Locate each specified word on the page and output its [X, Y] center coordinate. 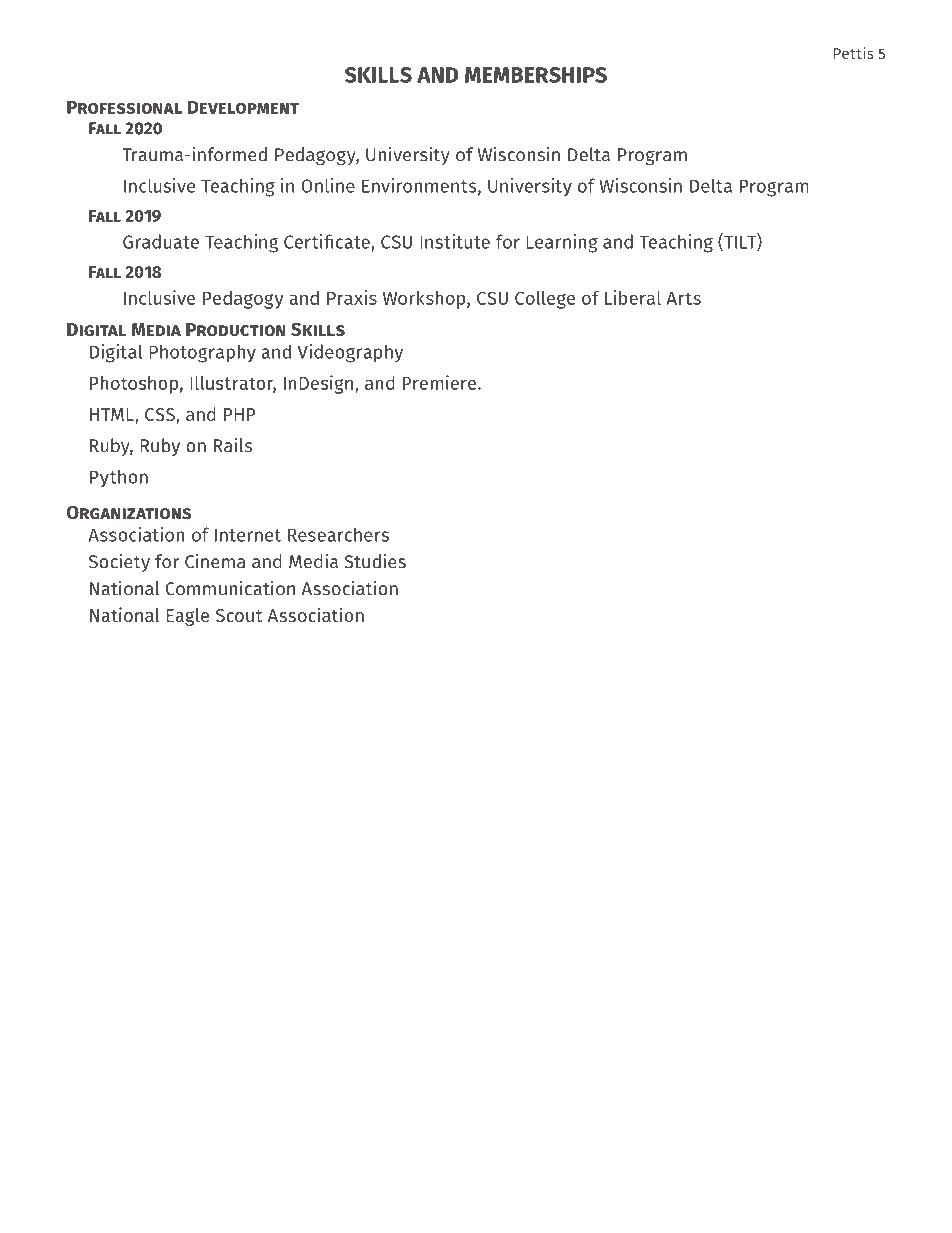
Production [236, 330]
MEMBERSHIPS [536, 75]
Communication [230, 588]
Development [243, 107]
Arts [683, 298]
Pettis [854, 53]
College [545, 300]
